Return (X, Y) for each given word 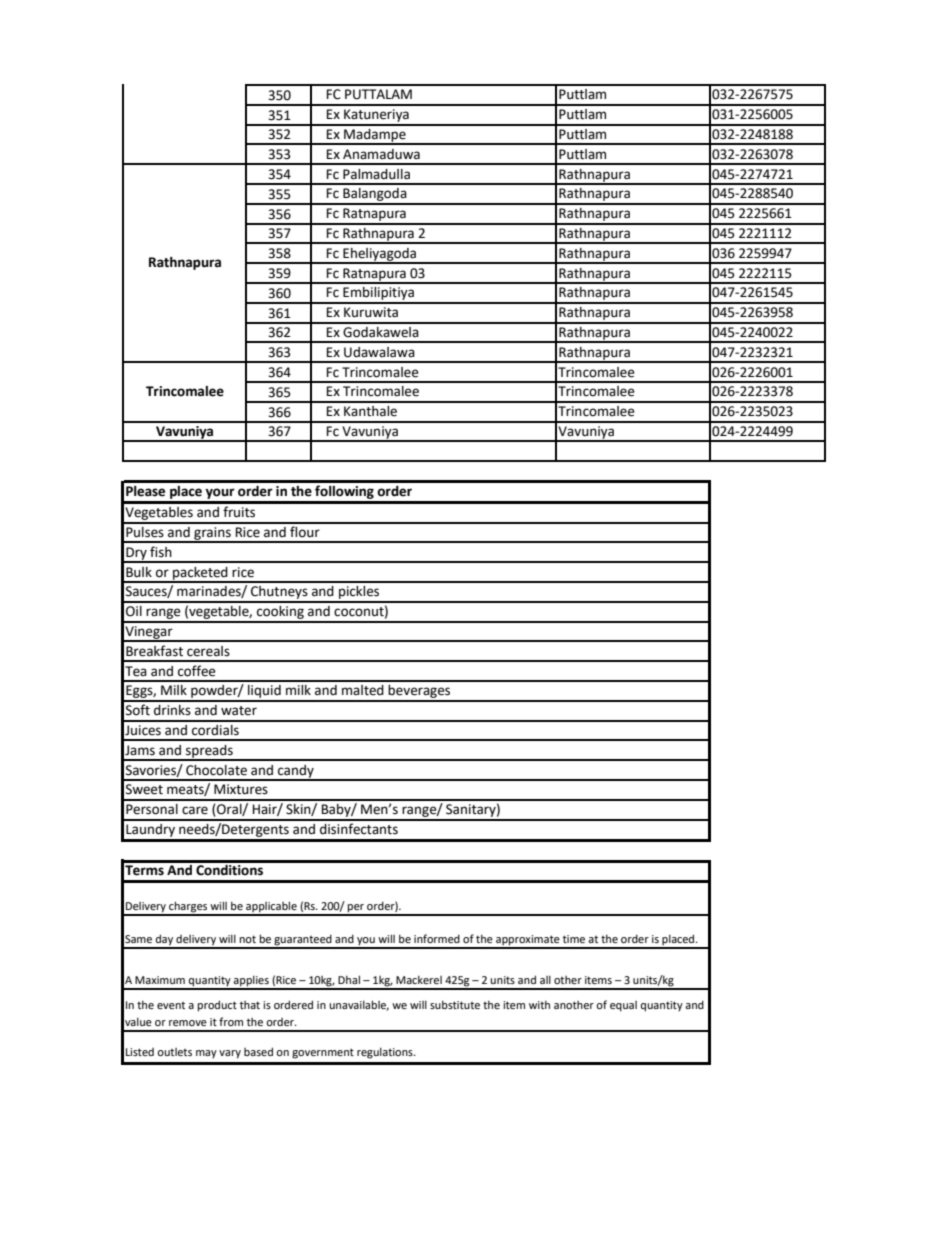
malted (363, 690)
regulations (386, 1053)
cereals (208, 651)
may (206, 1054)
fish (161, 552)
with (539, 1004)
